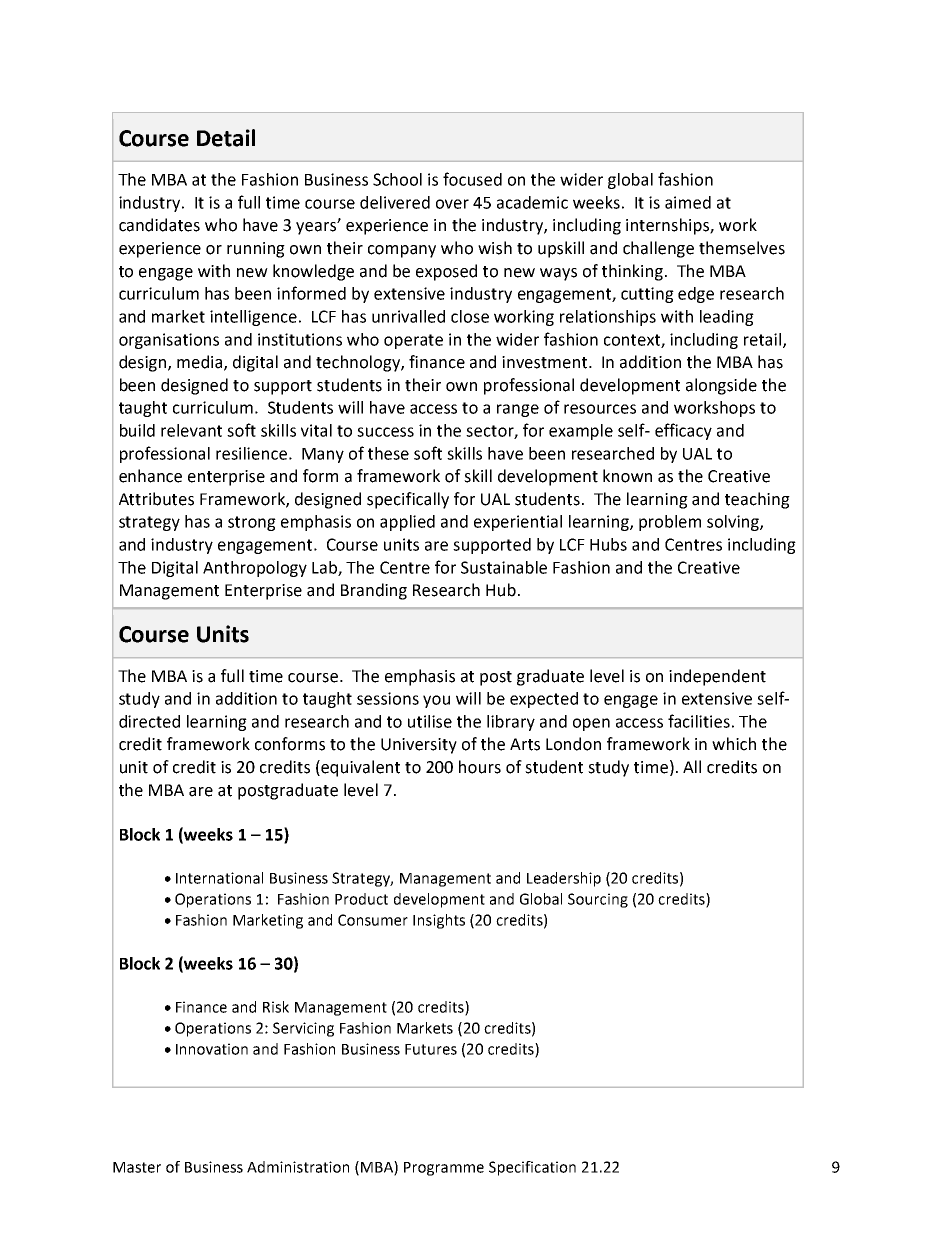  I want to click on Anthropology, so click(255, 569).
